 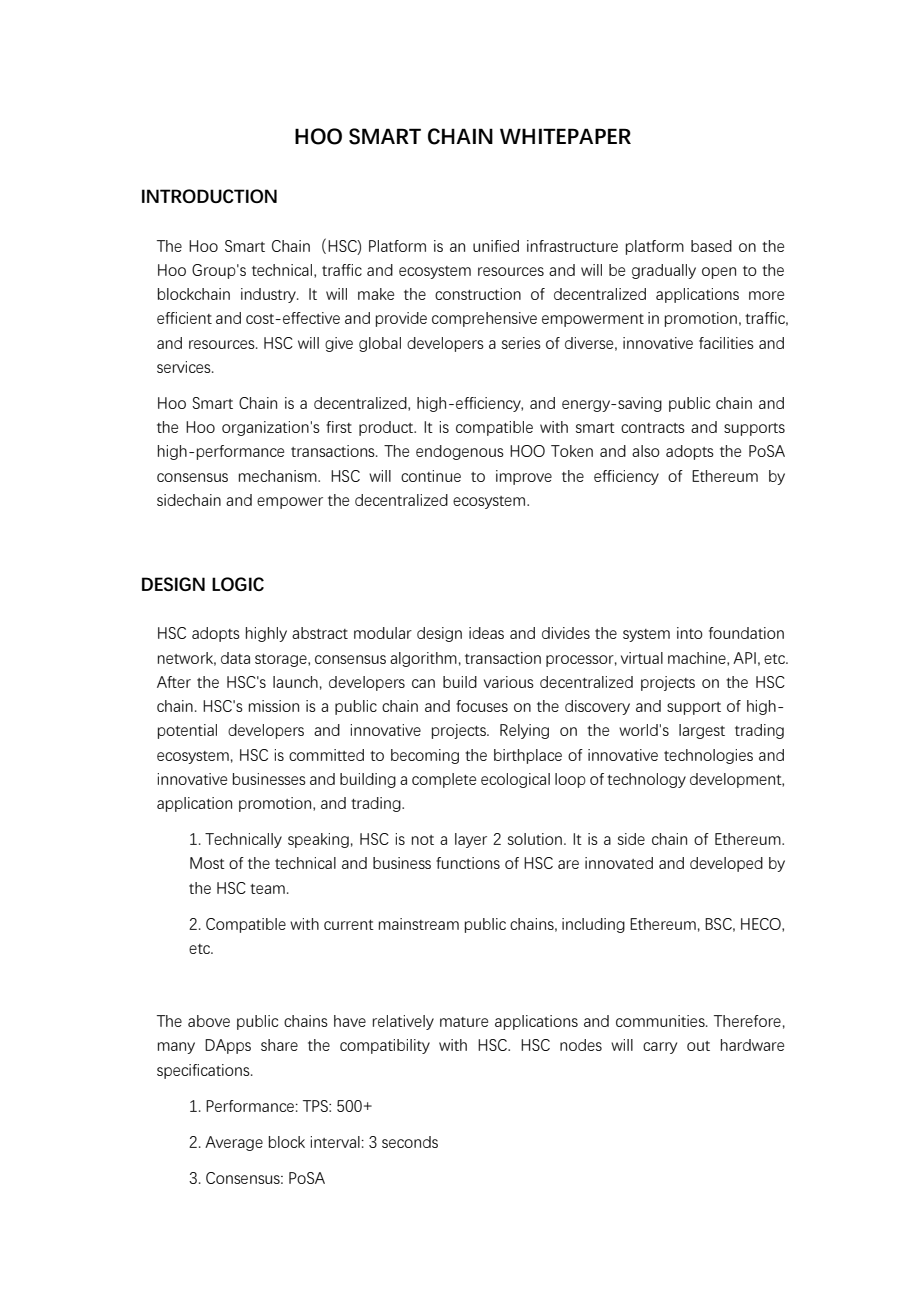 What do you see at coordinates (234, 1143) in the document?
I see `Average` at bounding box center [234, 1143].
